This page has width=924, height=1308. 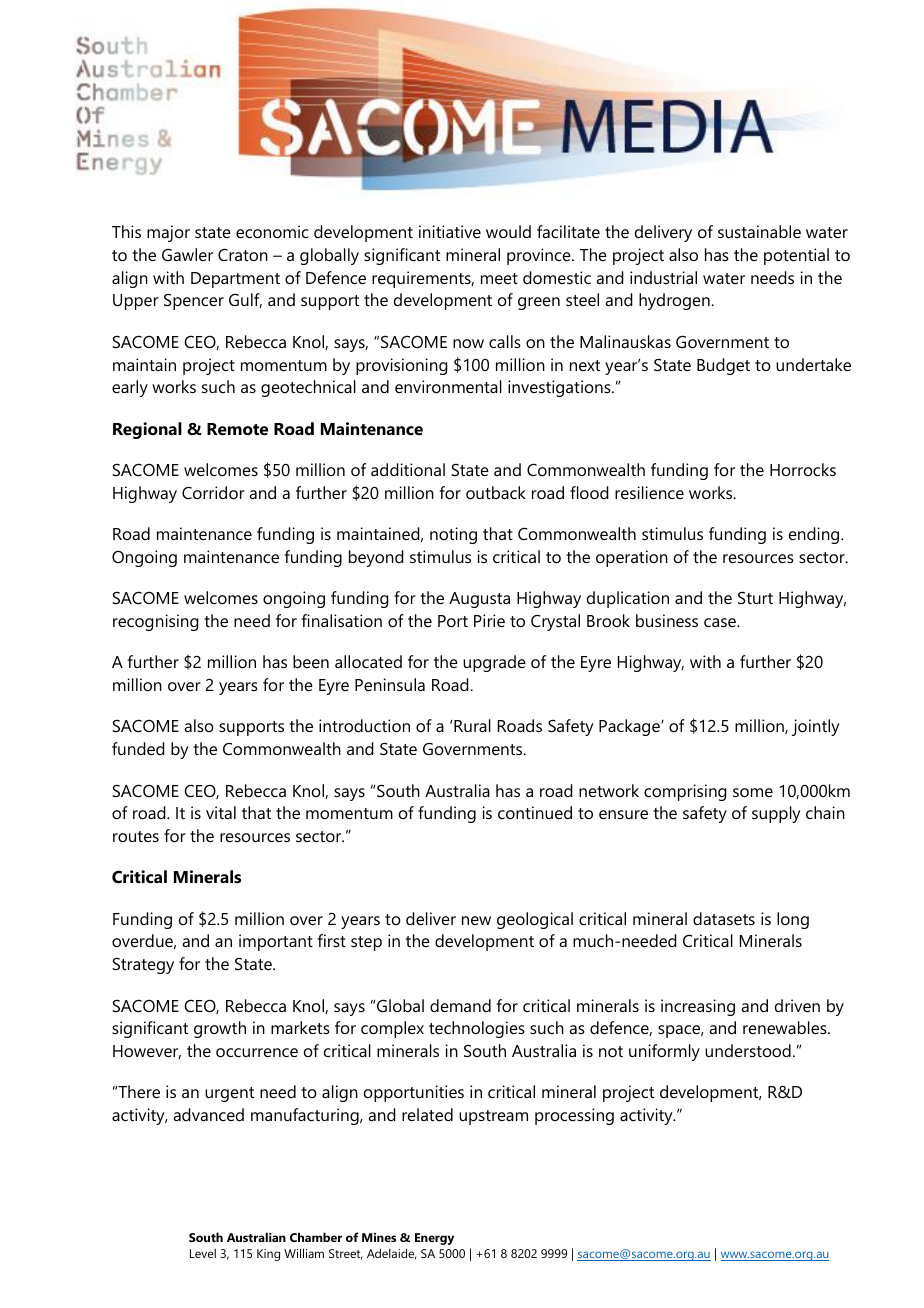 I want to click on Department, so click(x=235, y=280).
